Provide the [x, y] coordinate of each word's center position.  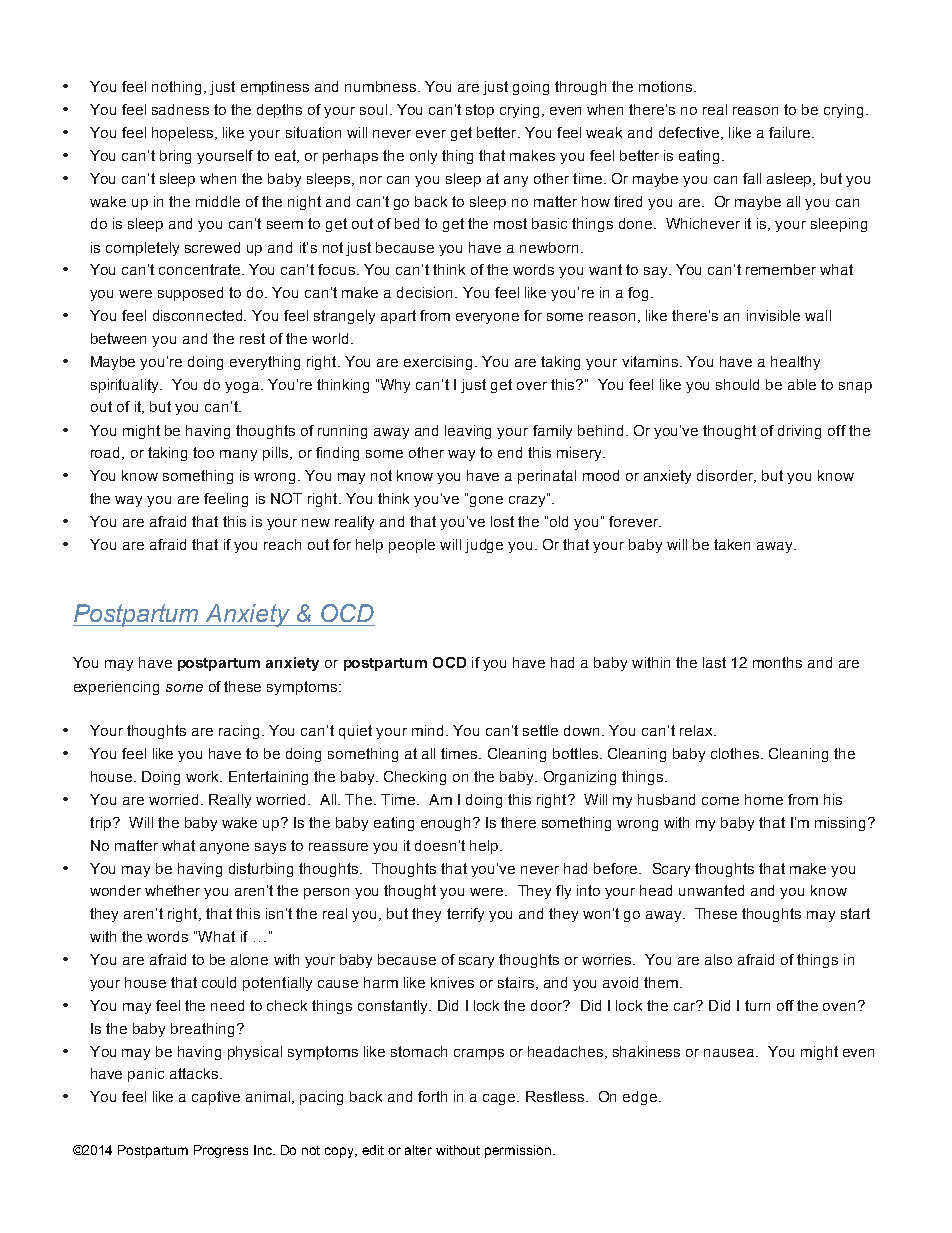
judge [484, 546]
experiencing [116, 688]
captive [216, 1098]
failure [791, 132]
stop [480, 111]
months [777, 662]
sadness [180, 109]
